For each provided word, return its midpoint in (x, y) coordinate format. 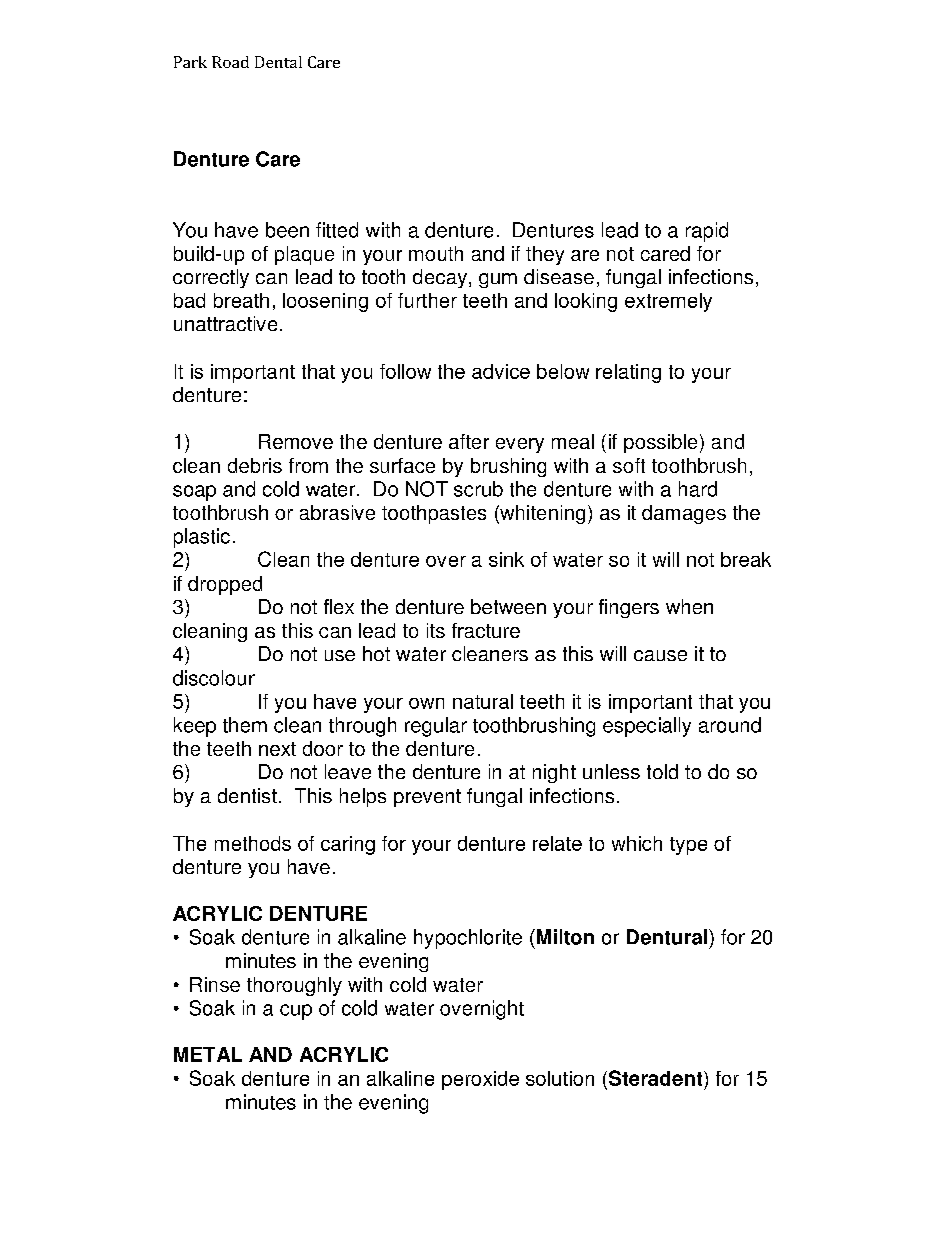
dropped (225, 585)
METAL (208, 1054)
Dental (278, 62)
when (689, 606)
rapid (707, 232)
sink (506, 559)
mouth (436, 253)
